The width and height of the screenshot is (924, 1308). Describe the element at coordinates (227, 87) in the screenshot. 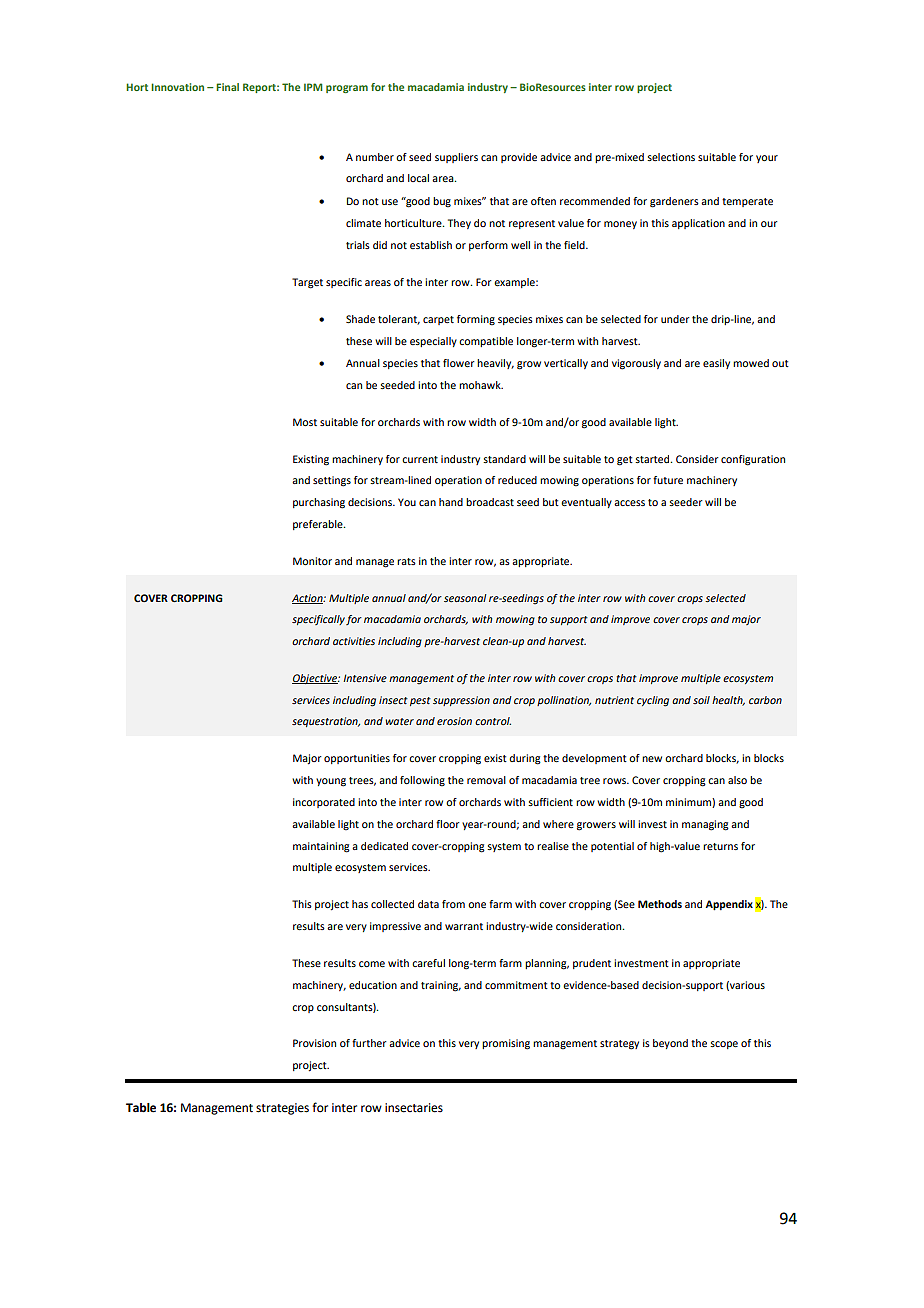

I see `Final` at that location.
